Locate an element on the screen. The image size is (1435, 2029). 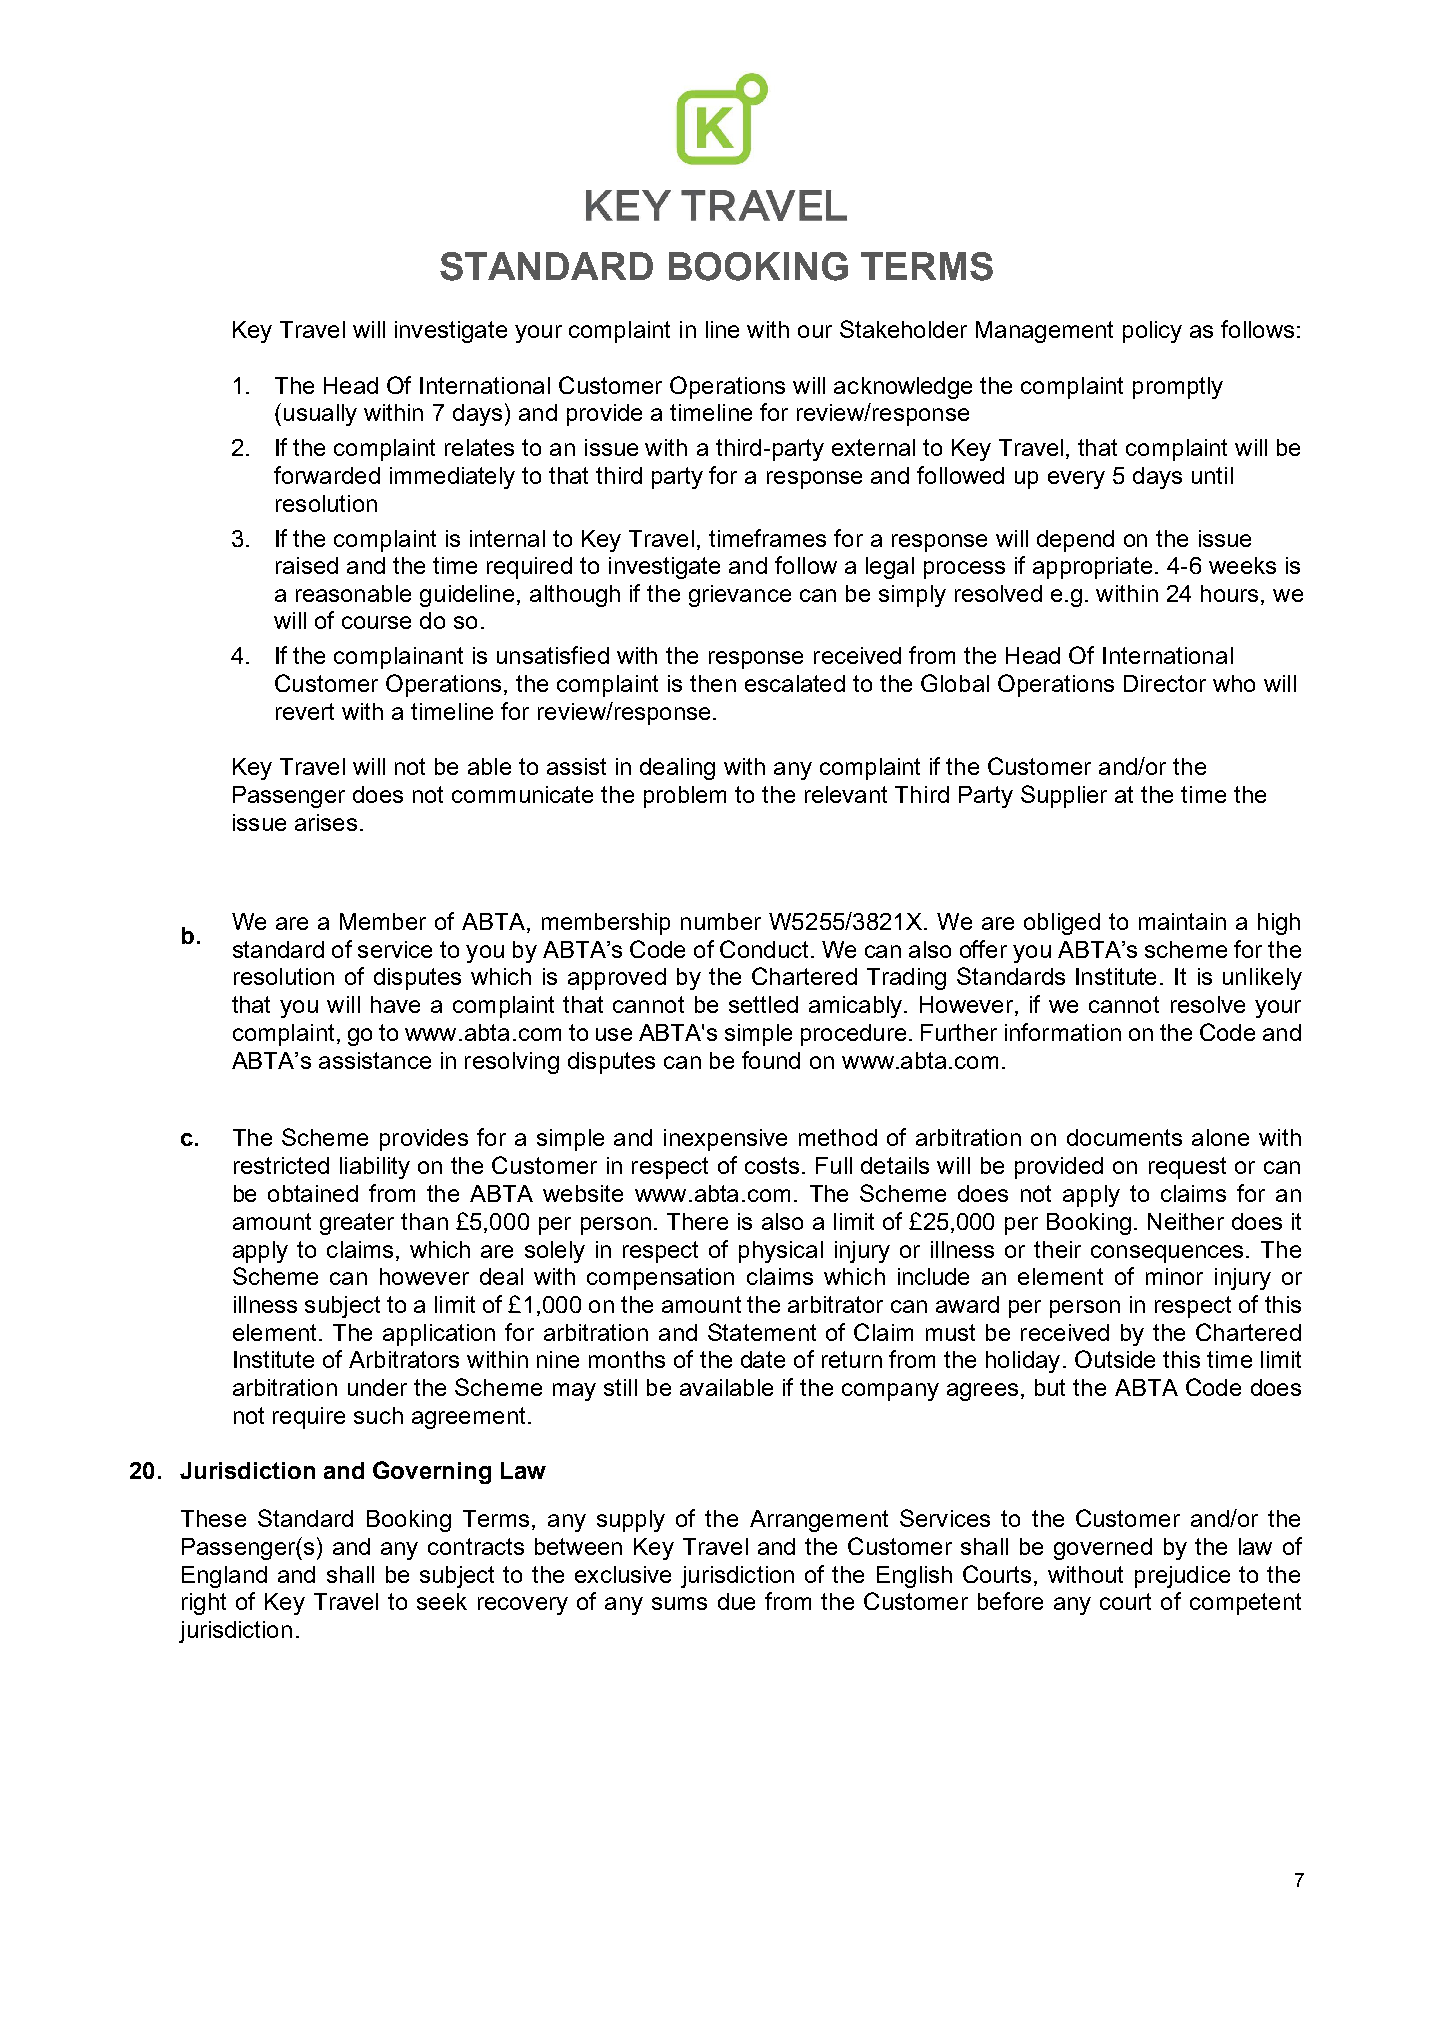
greater is located at coordinates (357, 1224).
